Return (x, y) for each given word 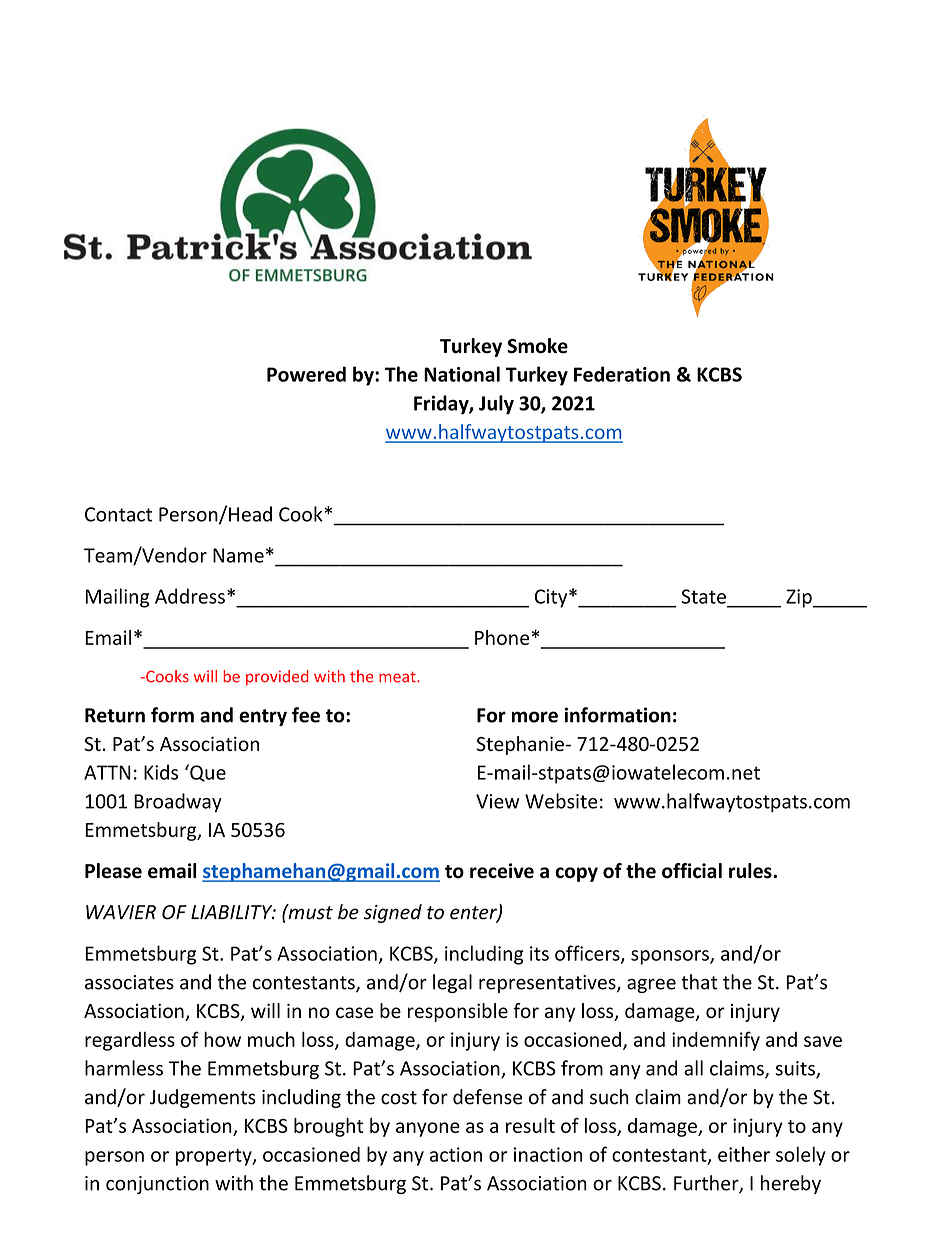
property (215, 1157)
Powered (306, 374)
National (462, 374)
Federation (622, 374)
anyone (428, 1129)
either (744, 1154)
